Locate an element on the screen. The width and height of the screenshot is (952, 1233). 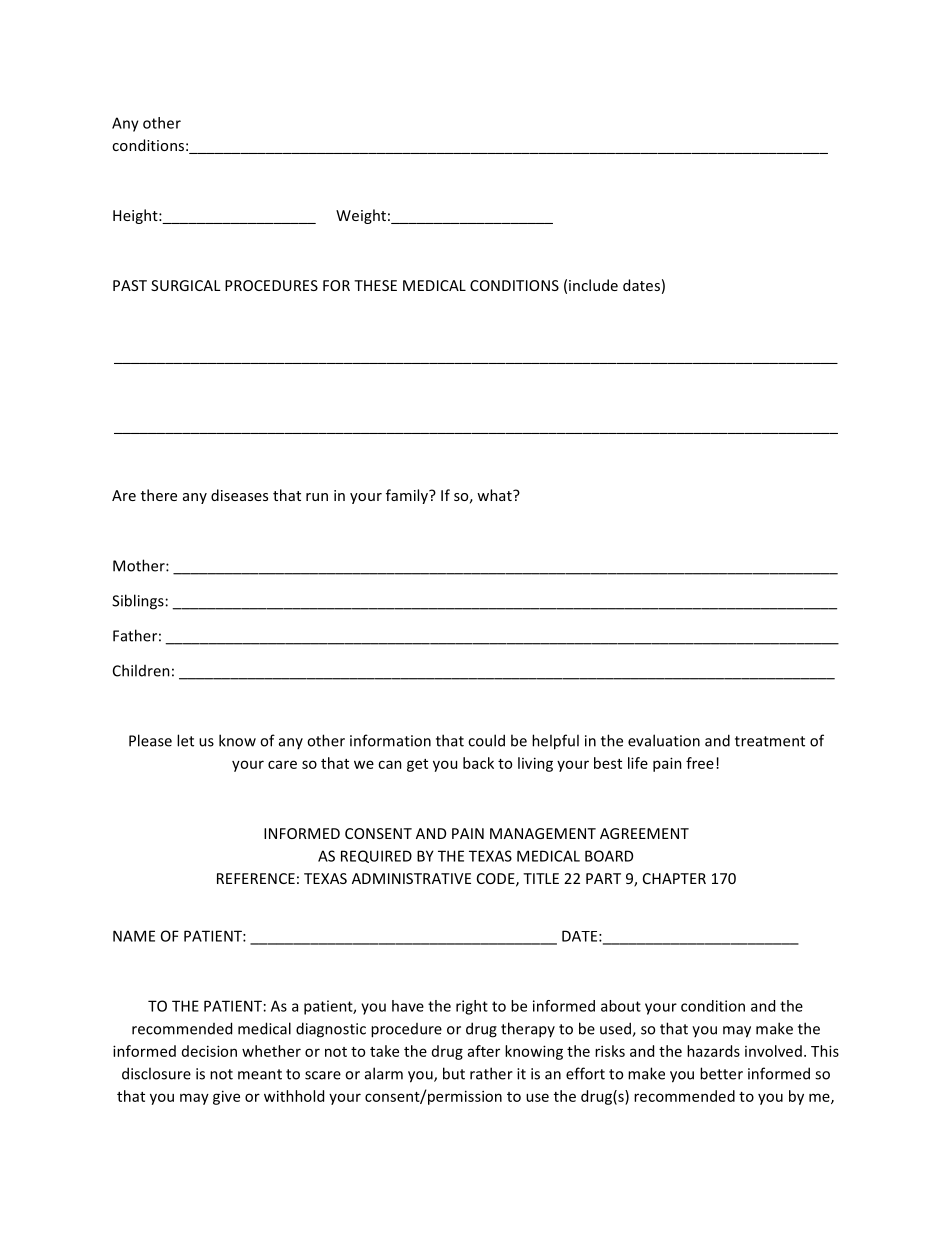
family is located at coordinates (408, 496).
